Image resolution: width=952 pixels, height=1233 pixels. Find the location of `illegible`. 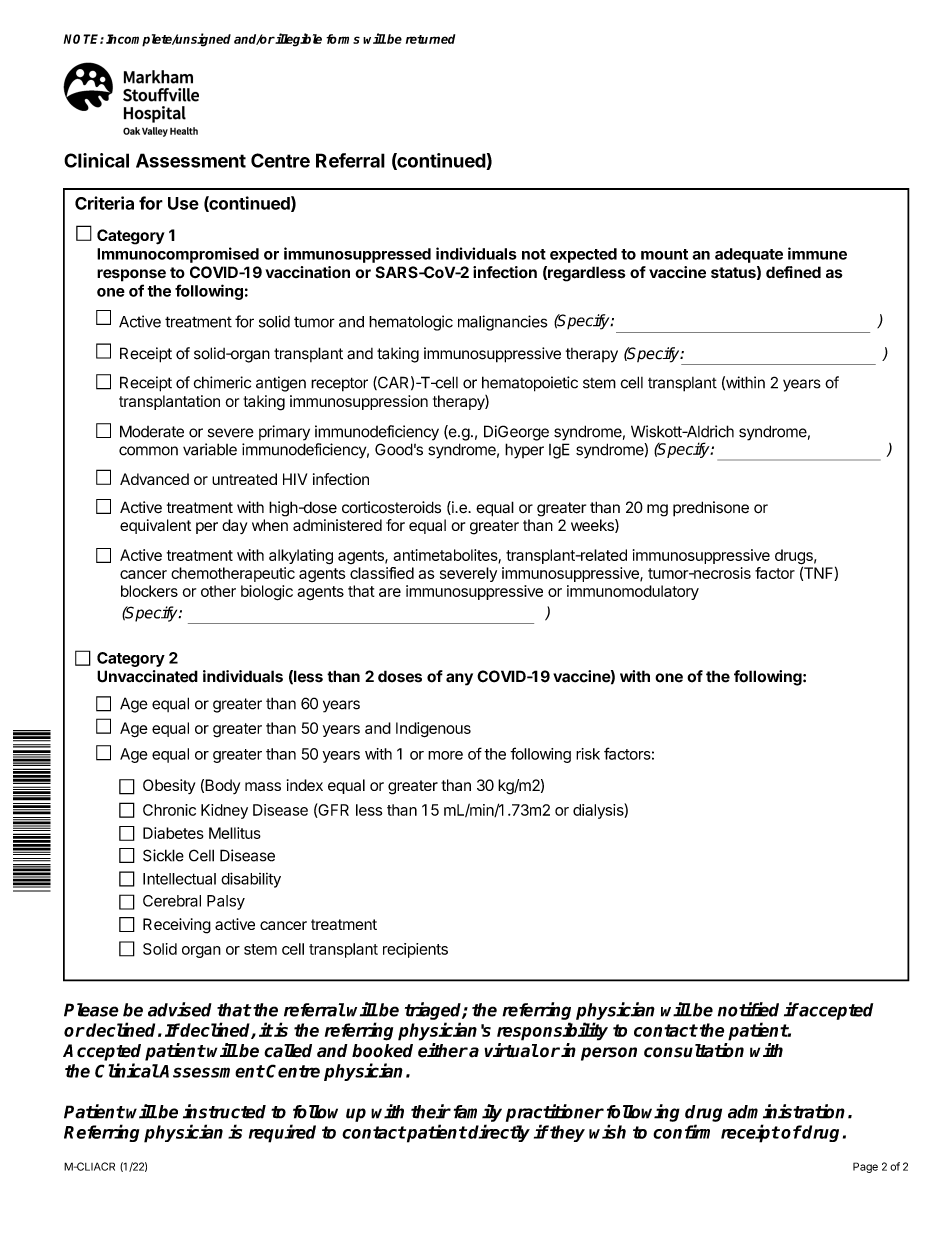

illegible is located at coordinates (298, 40).
